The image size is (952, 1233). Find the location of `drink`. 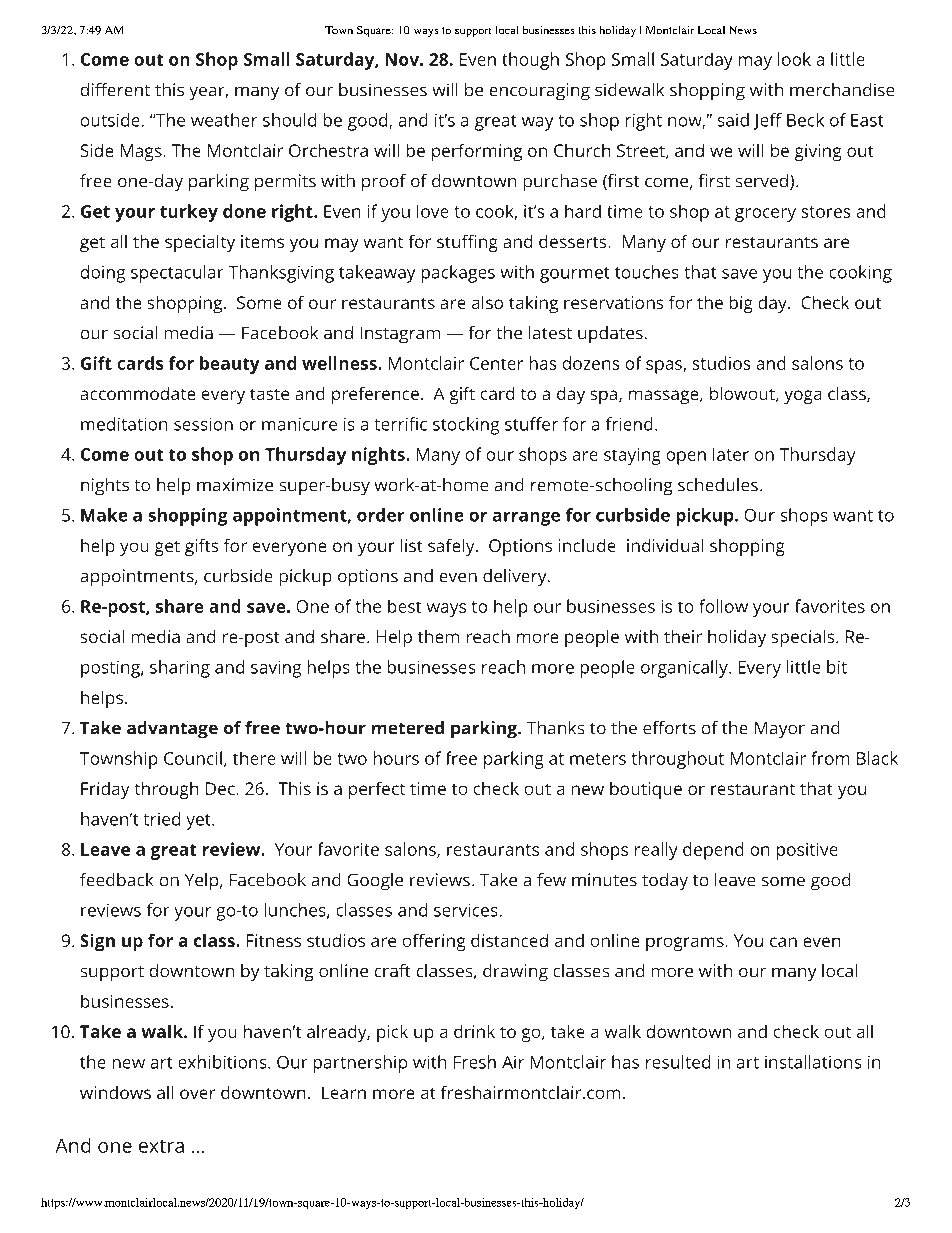

drink is located at coordinates (474, 1031).
